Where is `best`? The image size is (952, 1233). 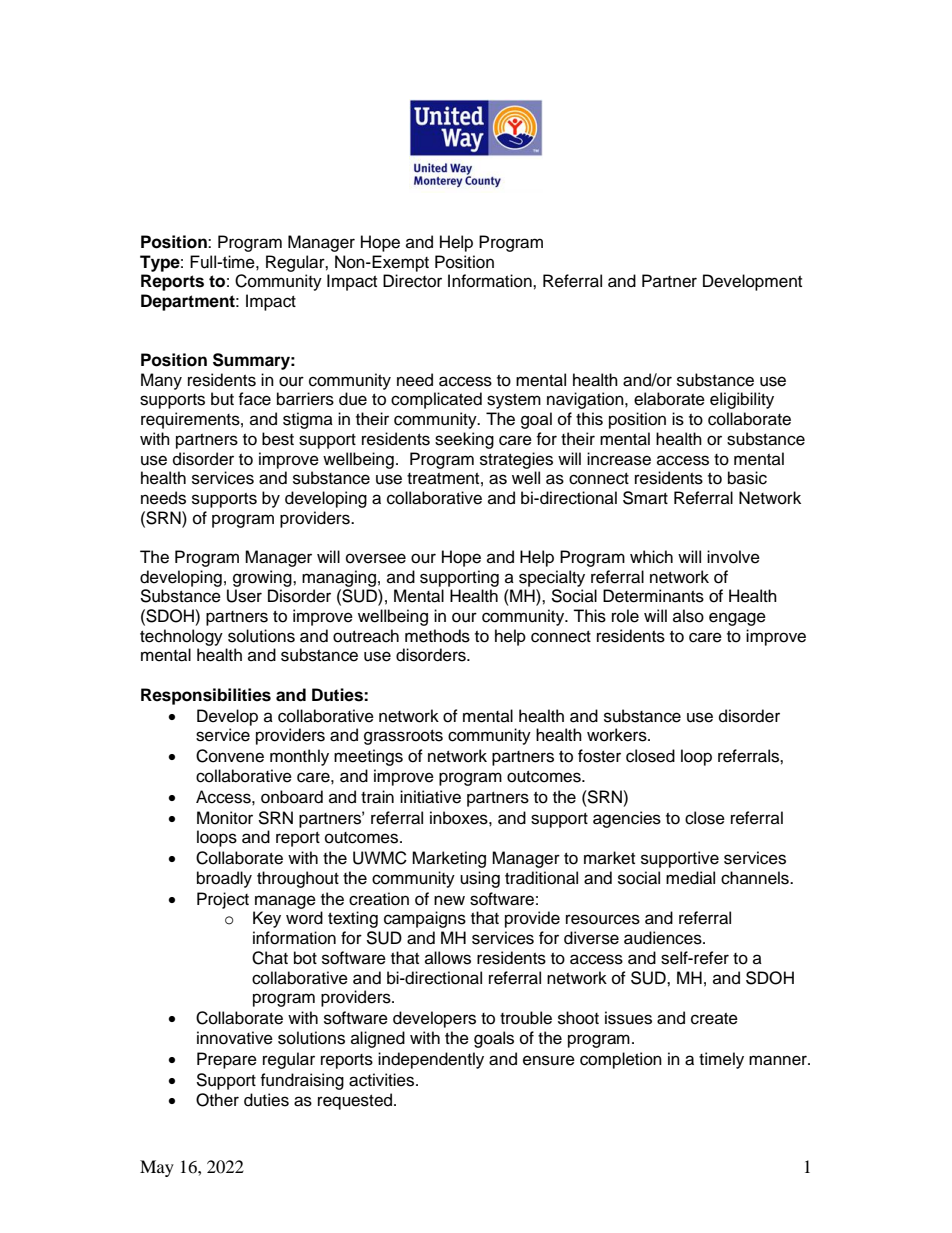
best is located at coordinates (278, 439).
